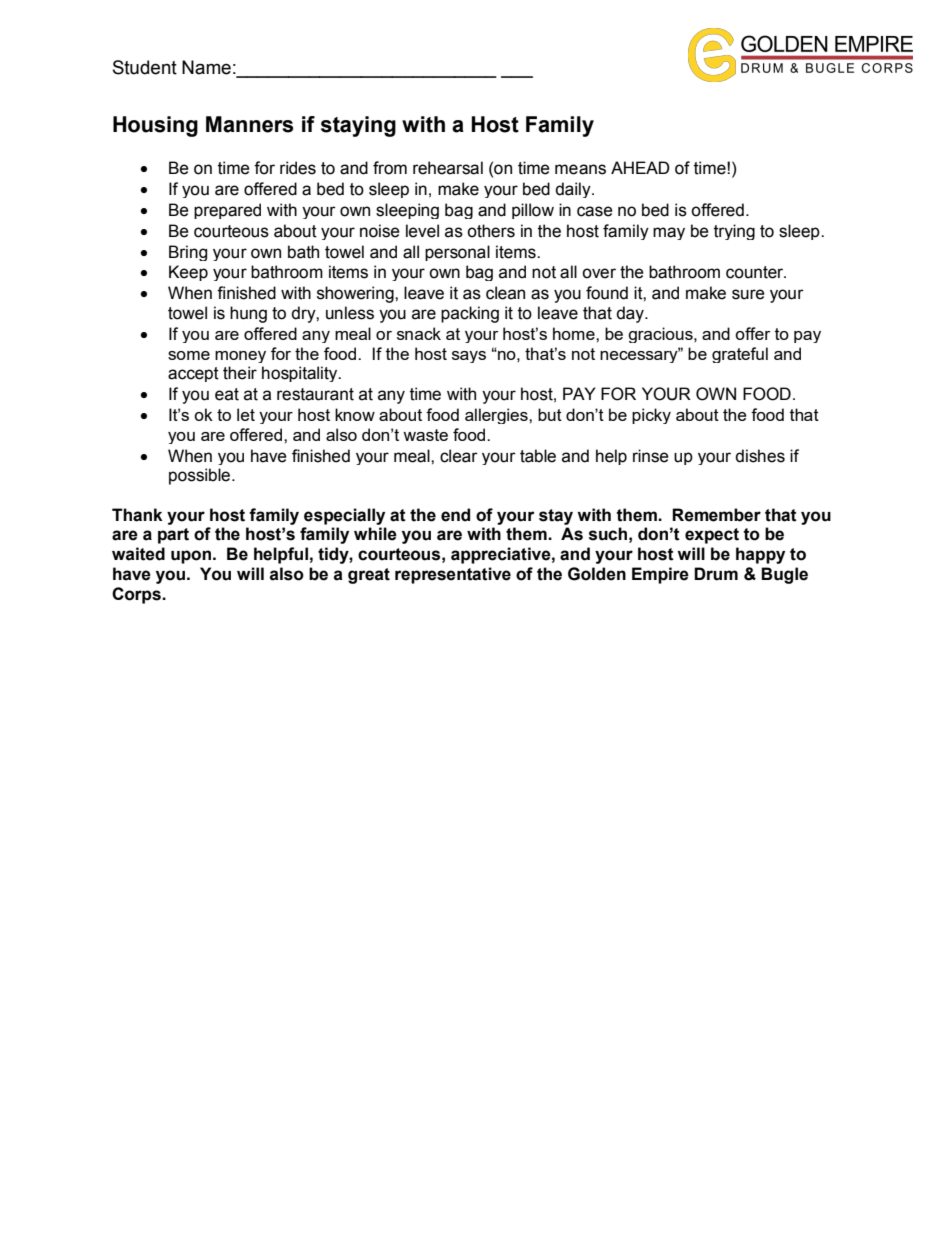  What do you see at coordinates (419, 333) in the image?
I see `snack` at bounding box center [419, 333].
